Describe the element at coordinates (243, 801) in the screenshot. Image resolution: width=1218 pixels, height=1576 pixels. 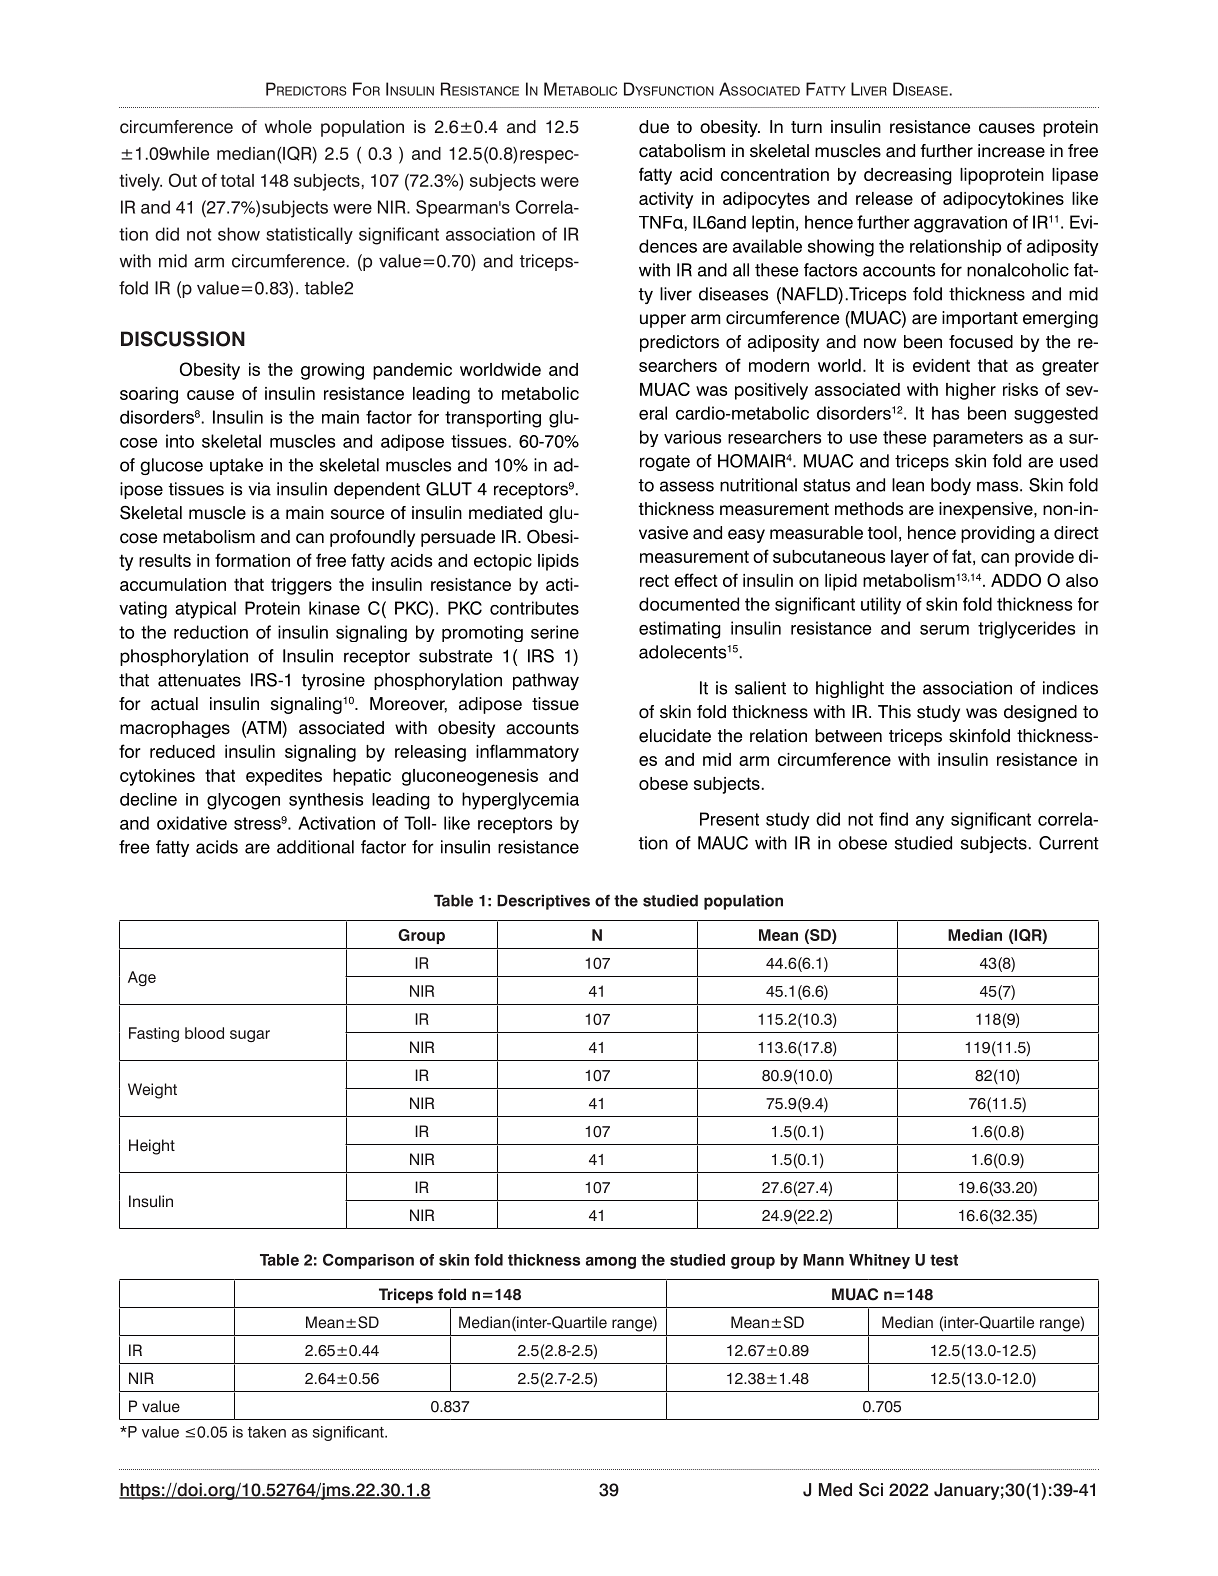
I see `glycogen` at that location.
